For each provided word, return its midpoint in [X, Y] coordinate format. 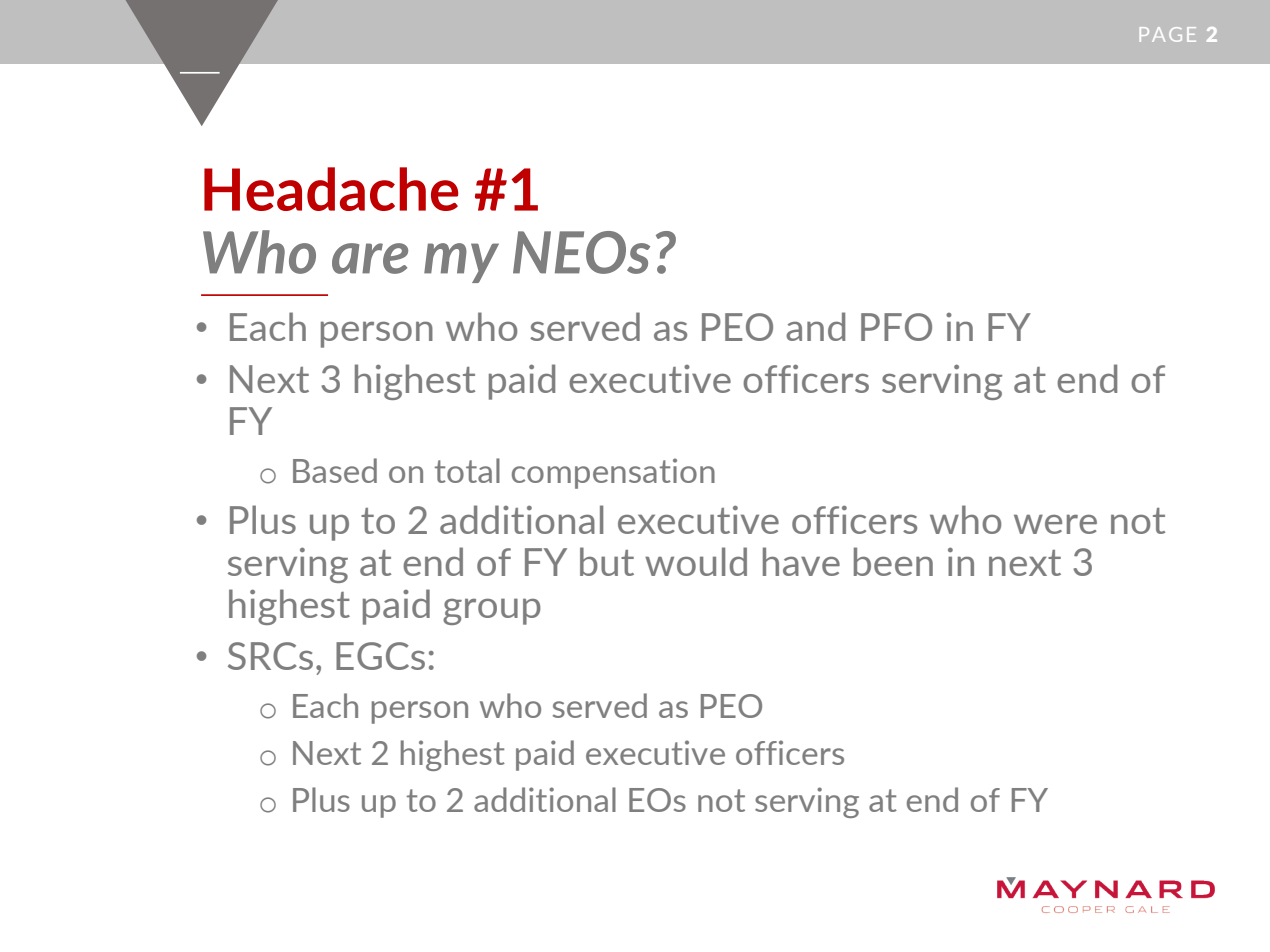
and [815, 326]
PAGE [1168, 34]
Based [335, 470]
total [467, 470]
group [492, 611]
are [370, 258]
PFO [896, 327]
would [696, 561]
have [801, 561]
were [1055, 524]
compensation [613, 473]
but [607, 561]
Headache [331, 189]
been [893, 561]
